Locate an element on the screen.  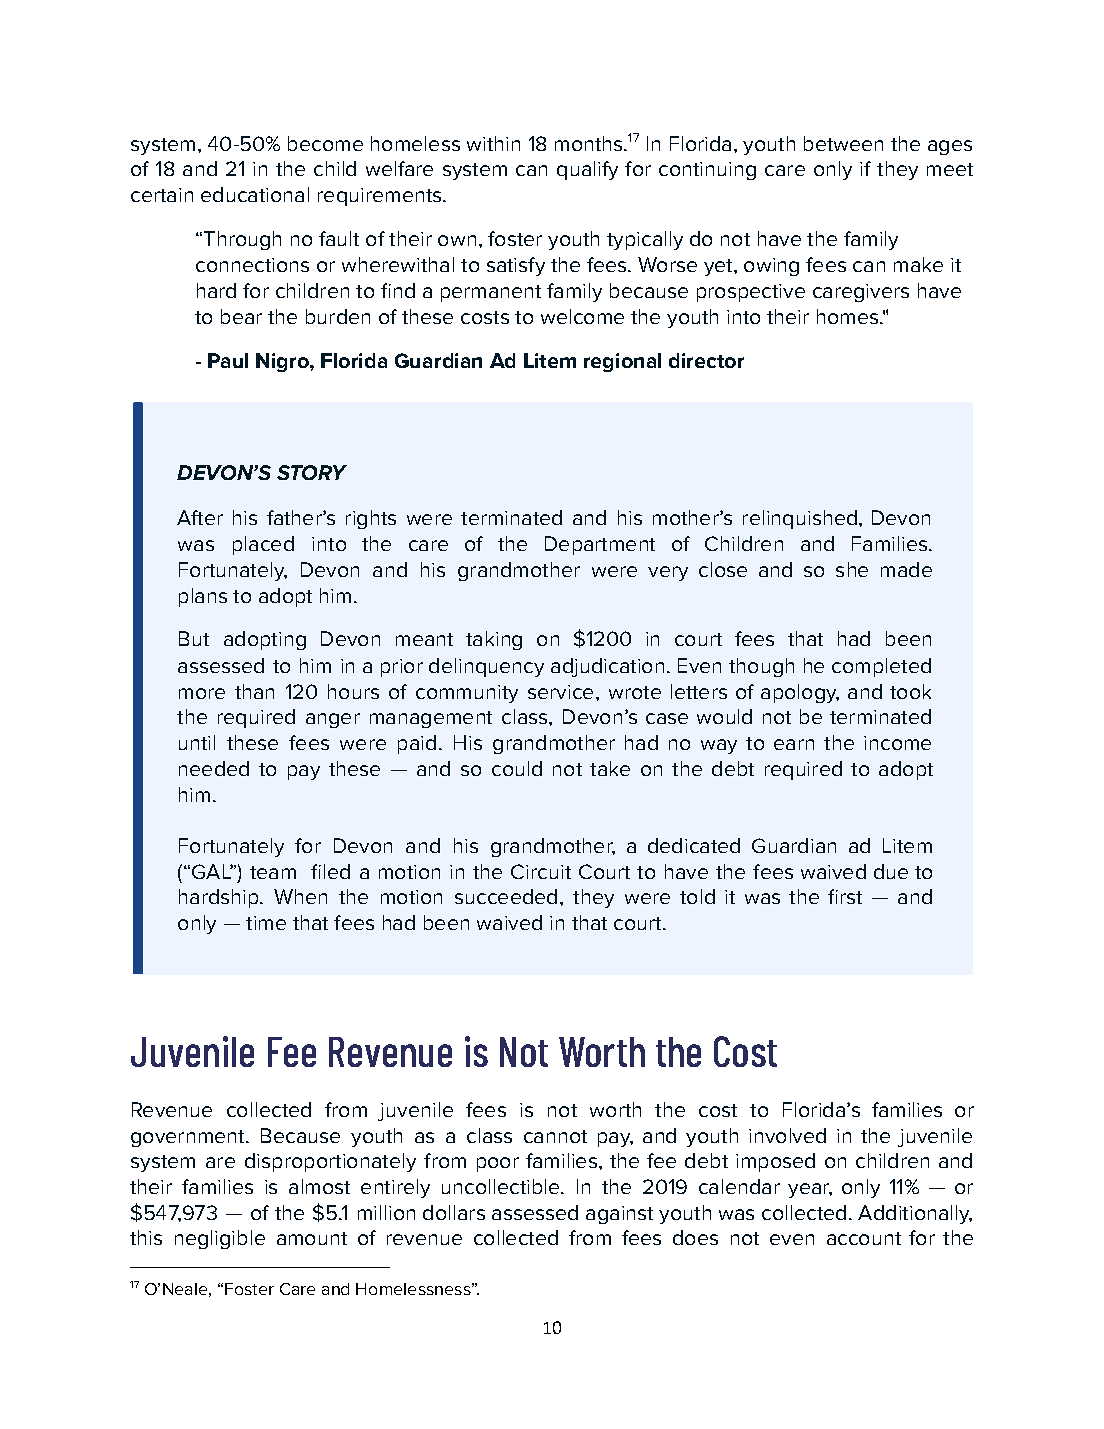
account is located at coordinates (864, 1238).
